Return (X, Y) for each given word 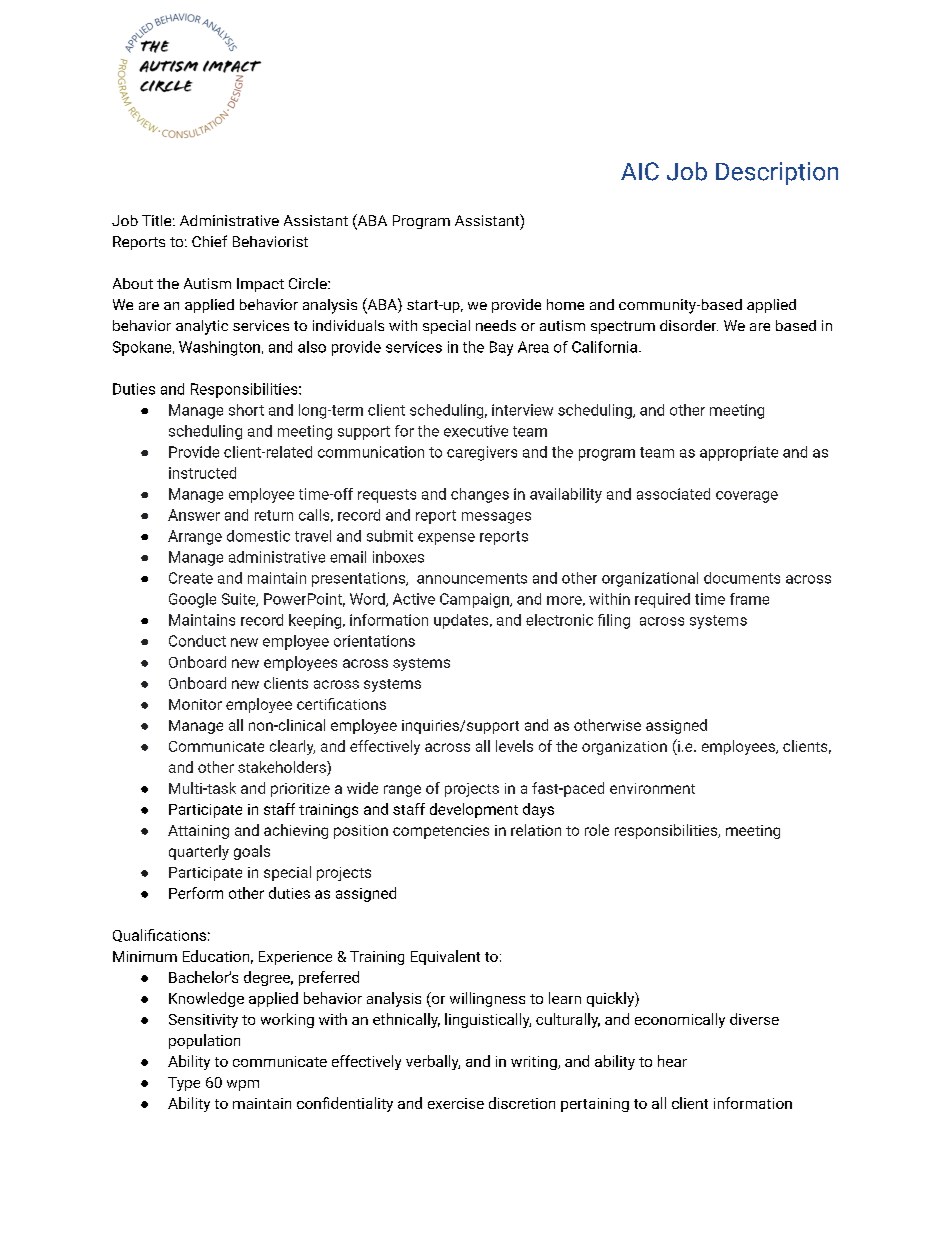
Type (184, 1084)
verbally (433, 1062)
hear (672, 1061)
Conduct (197, 641)
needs (496, 325)
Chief (209, 241)
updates (462, 621)
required (662, 600)
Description (777, 173)
